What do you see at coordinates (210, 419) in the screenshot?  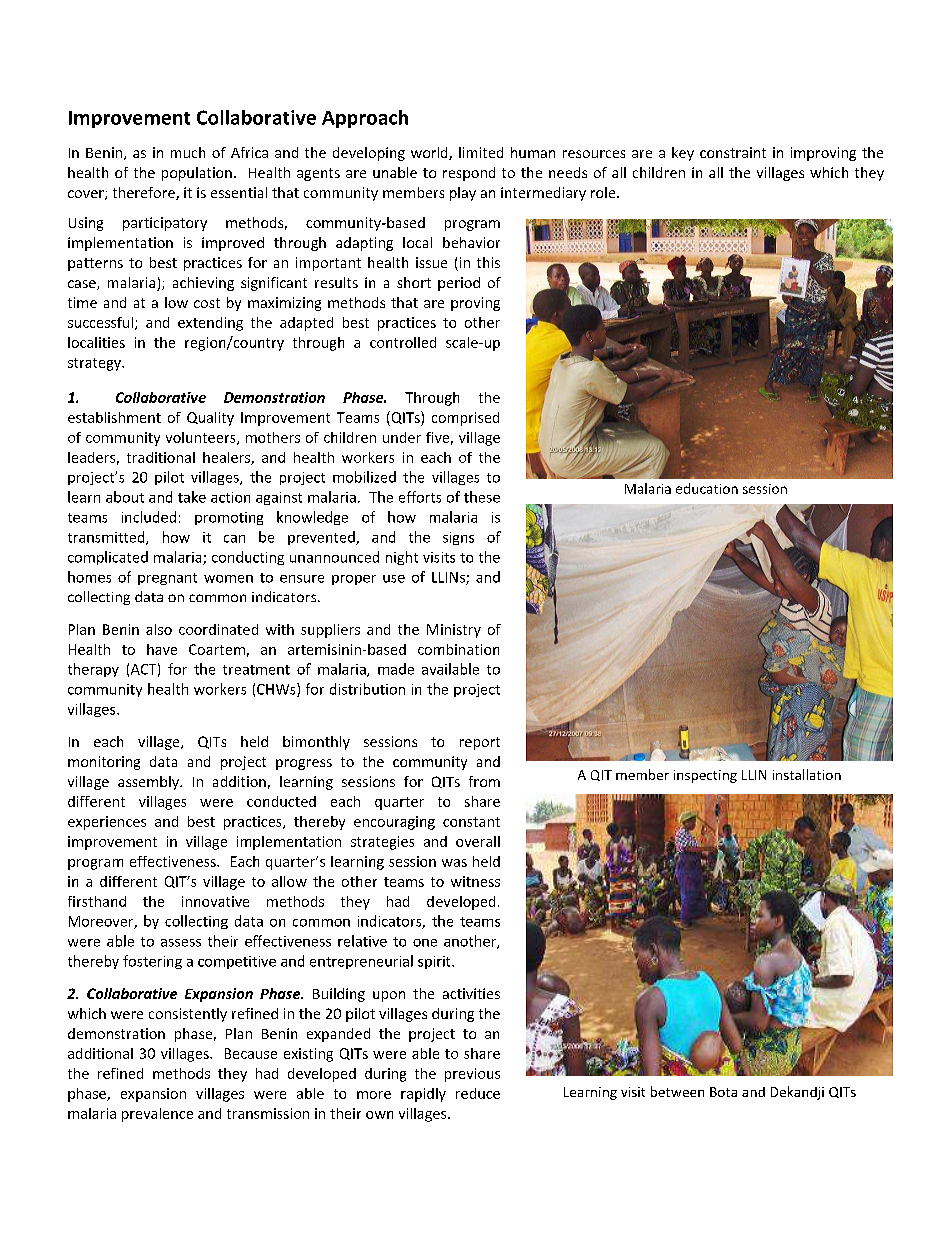 I see `Quality` at bounding box center [210, 419].
